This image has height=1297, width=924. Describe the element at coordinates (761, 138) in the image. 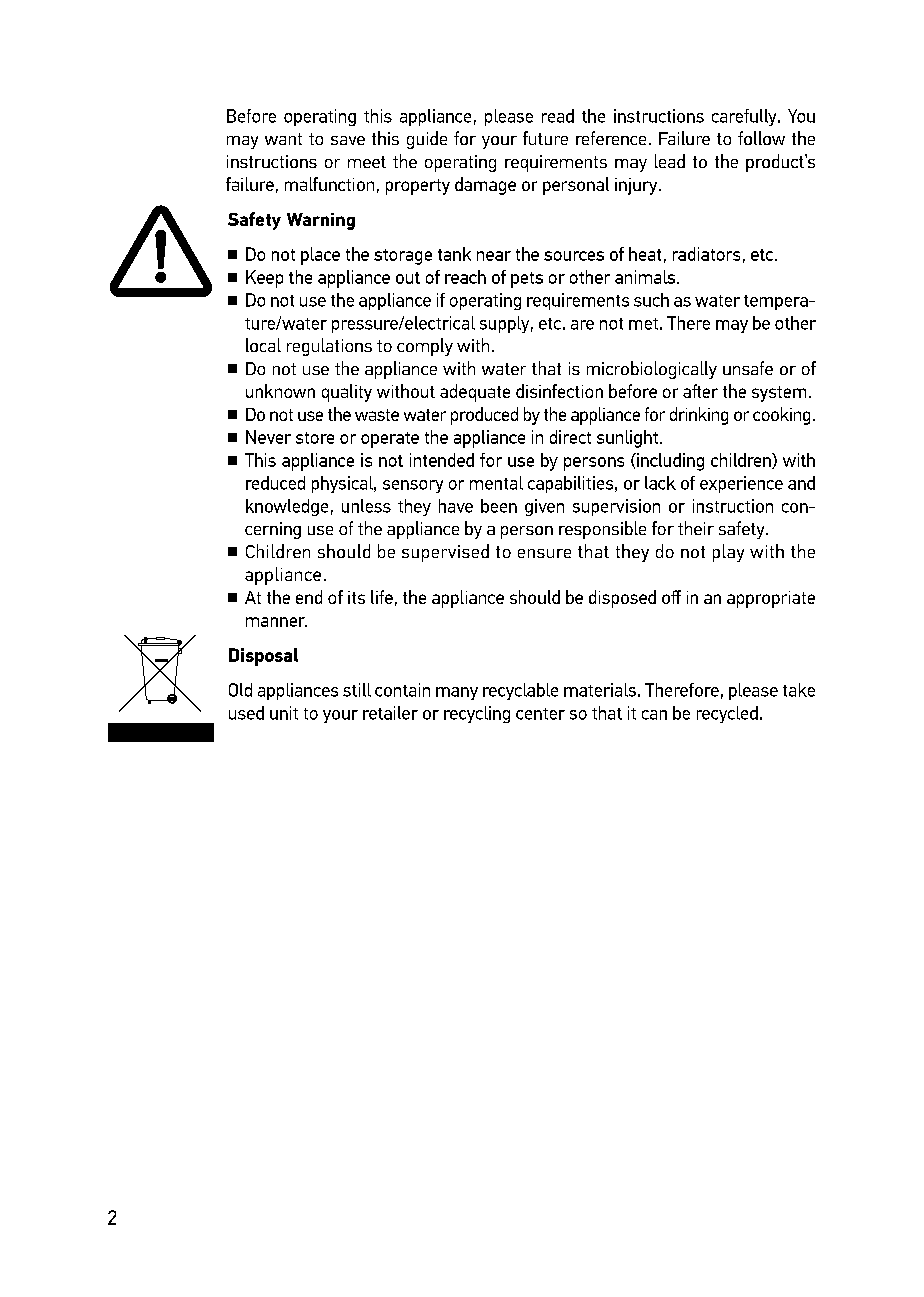

I see `follow` at that location.
